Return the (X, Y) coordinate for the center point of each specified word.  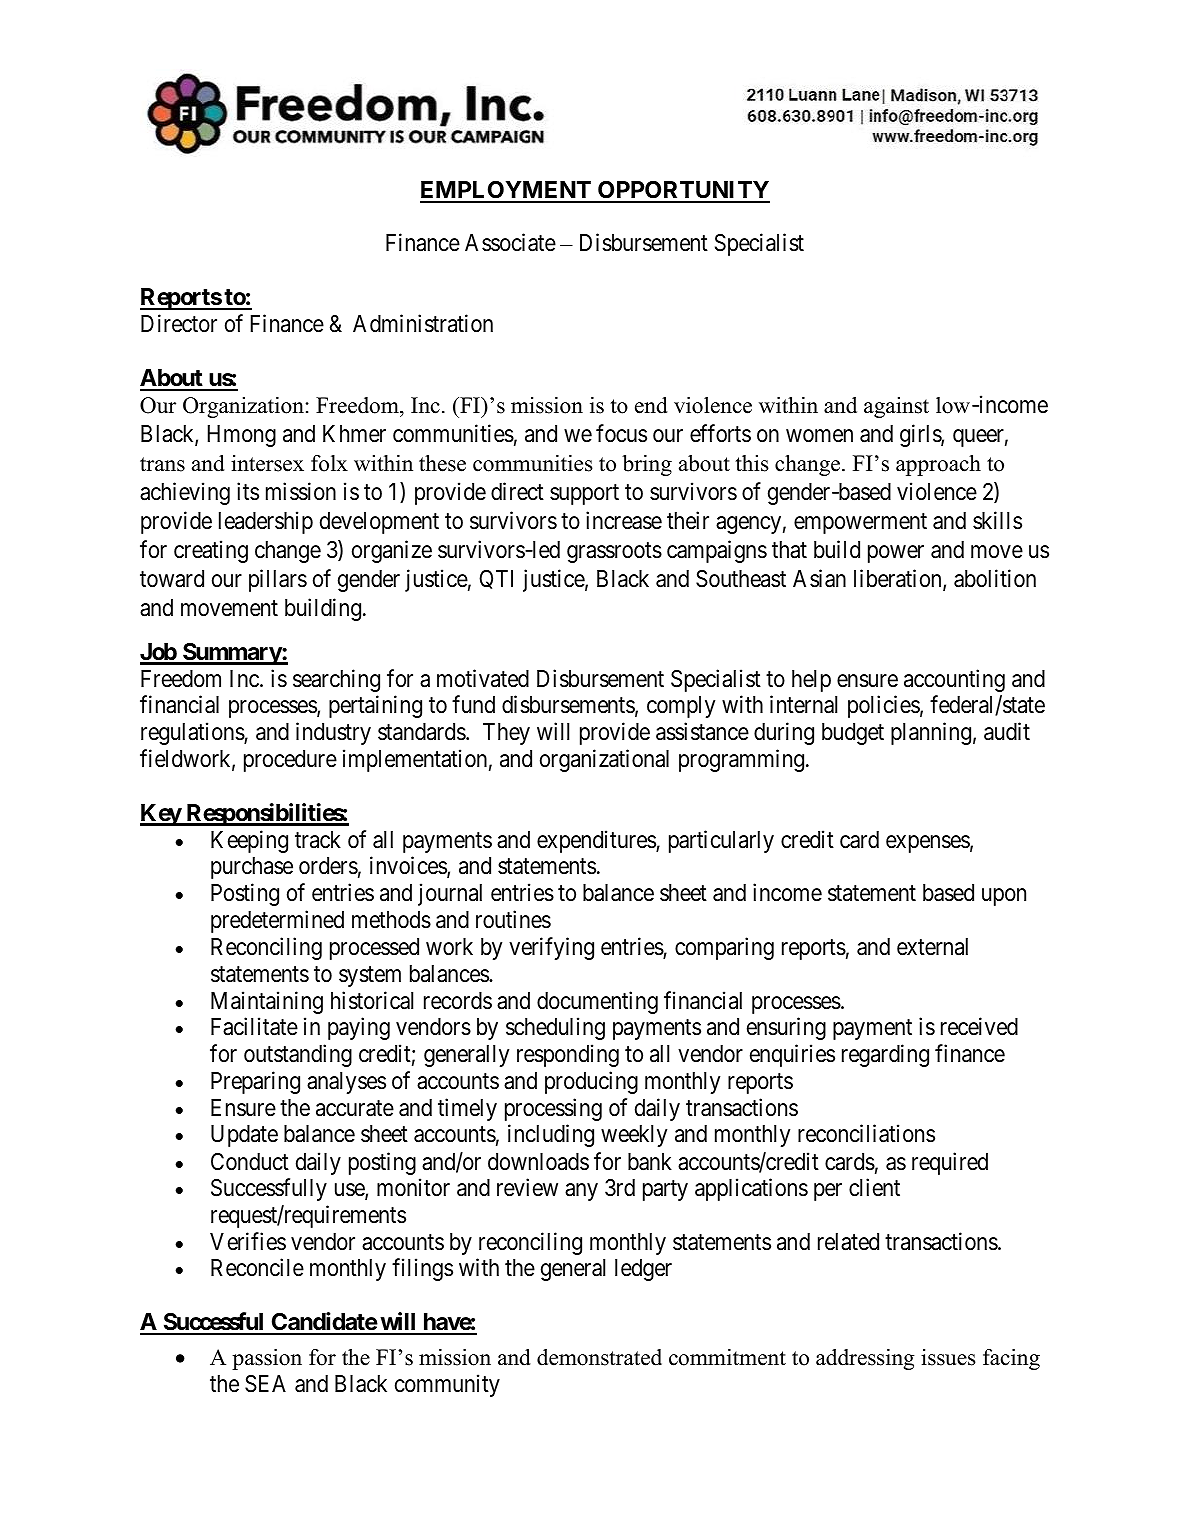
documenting (597, 1002)
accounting (954, 680)
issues (948, 1357)
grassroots (614, 552)
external (932, 947)
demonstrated (599, 1357)
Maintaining (267, 1002)
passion (267, 1359)
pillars (278, 580)
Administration (423, 323)
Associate (510, 243)
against (896, 407)
